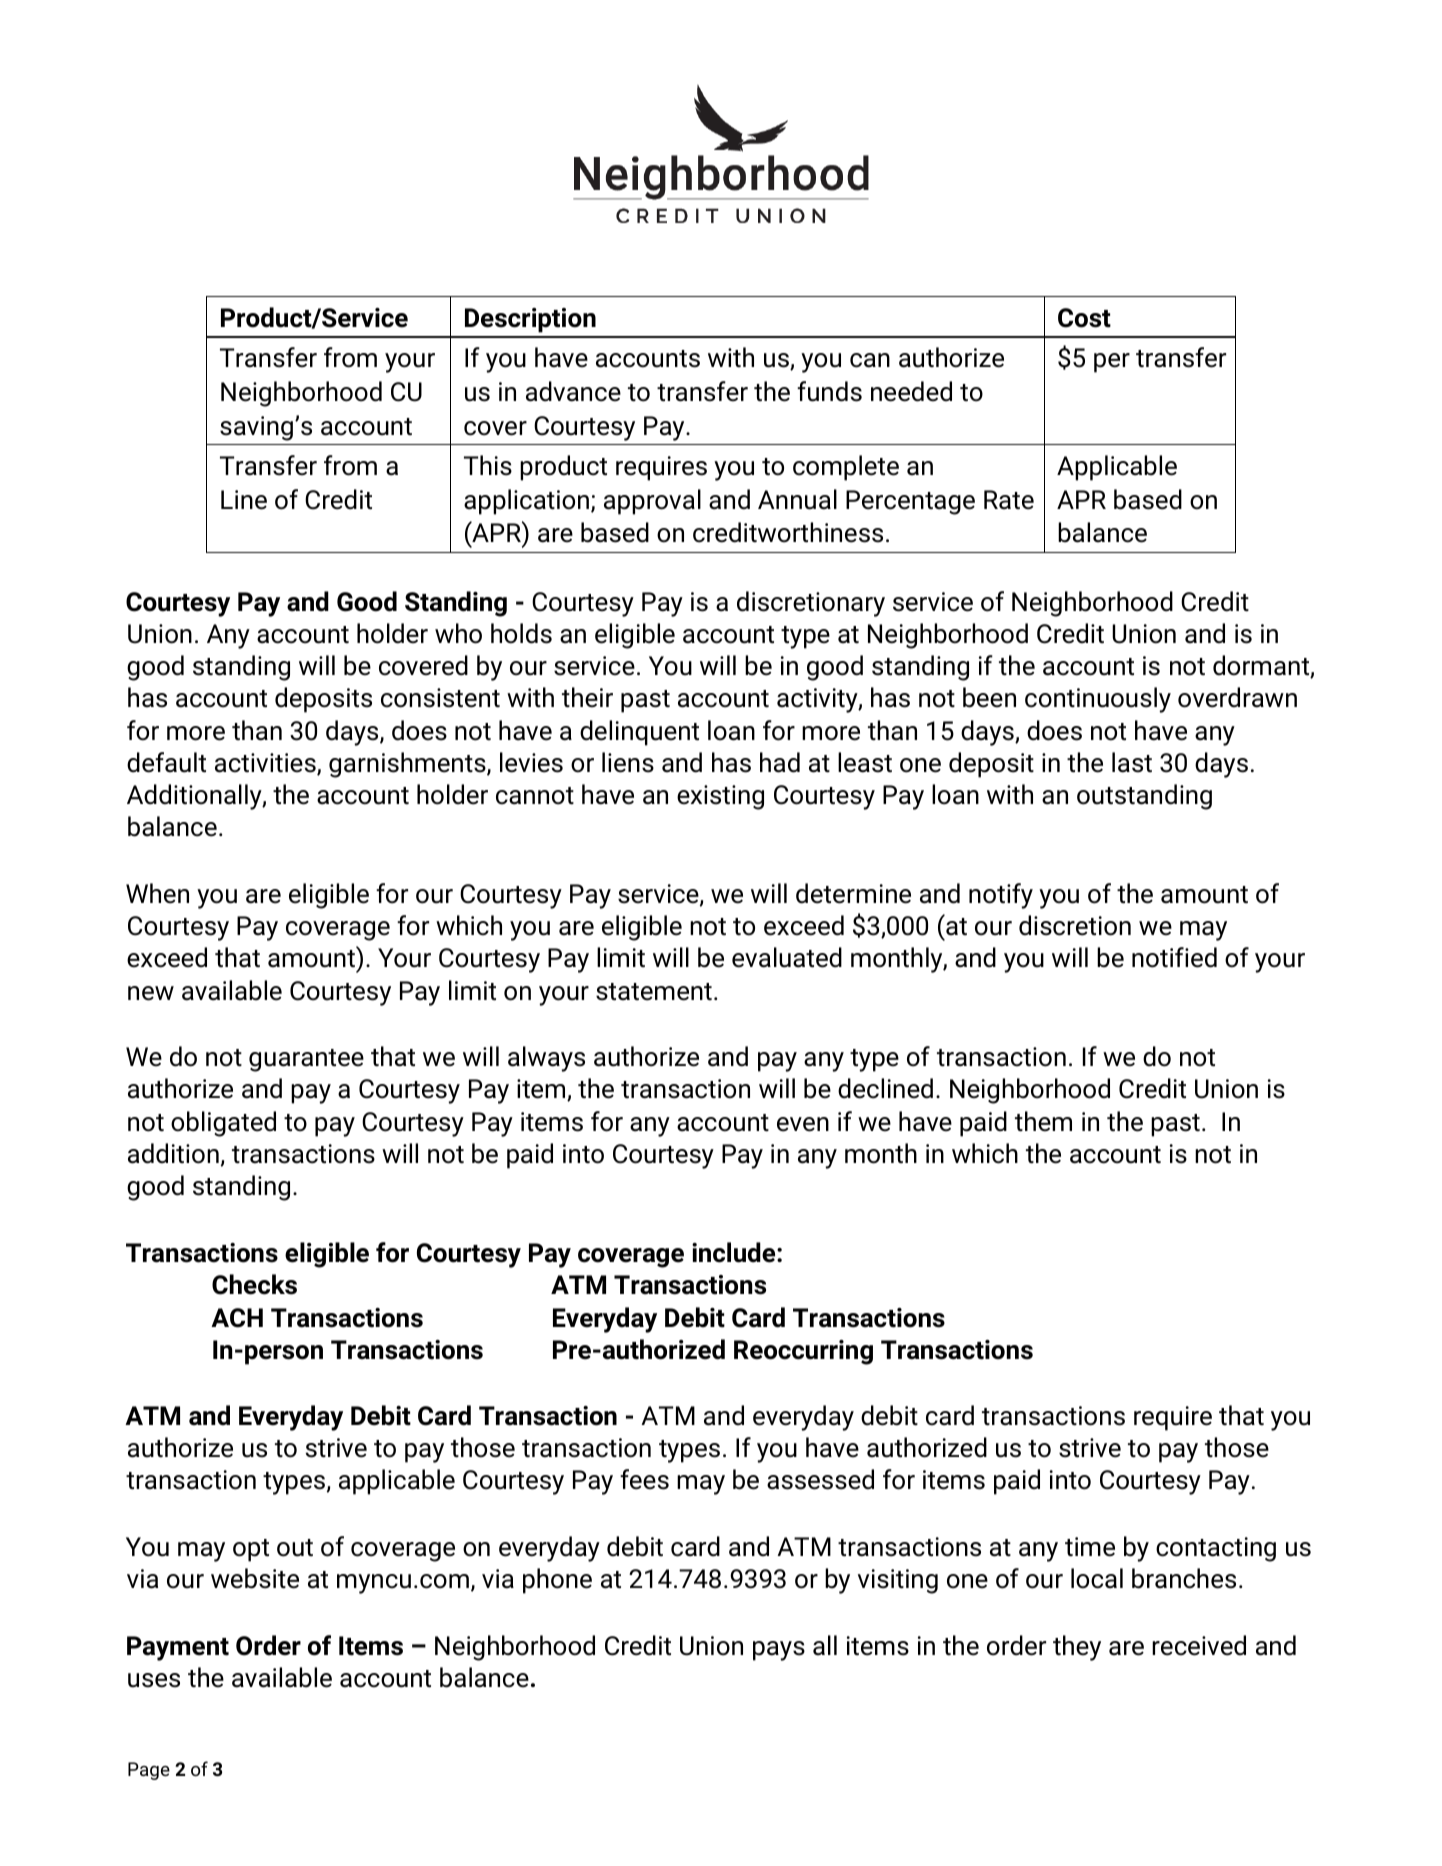 This document has width=1442, height=1866. I want to click on guarantee, so click(306, 1060).
